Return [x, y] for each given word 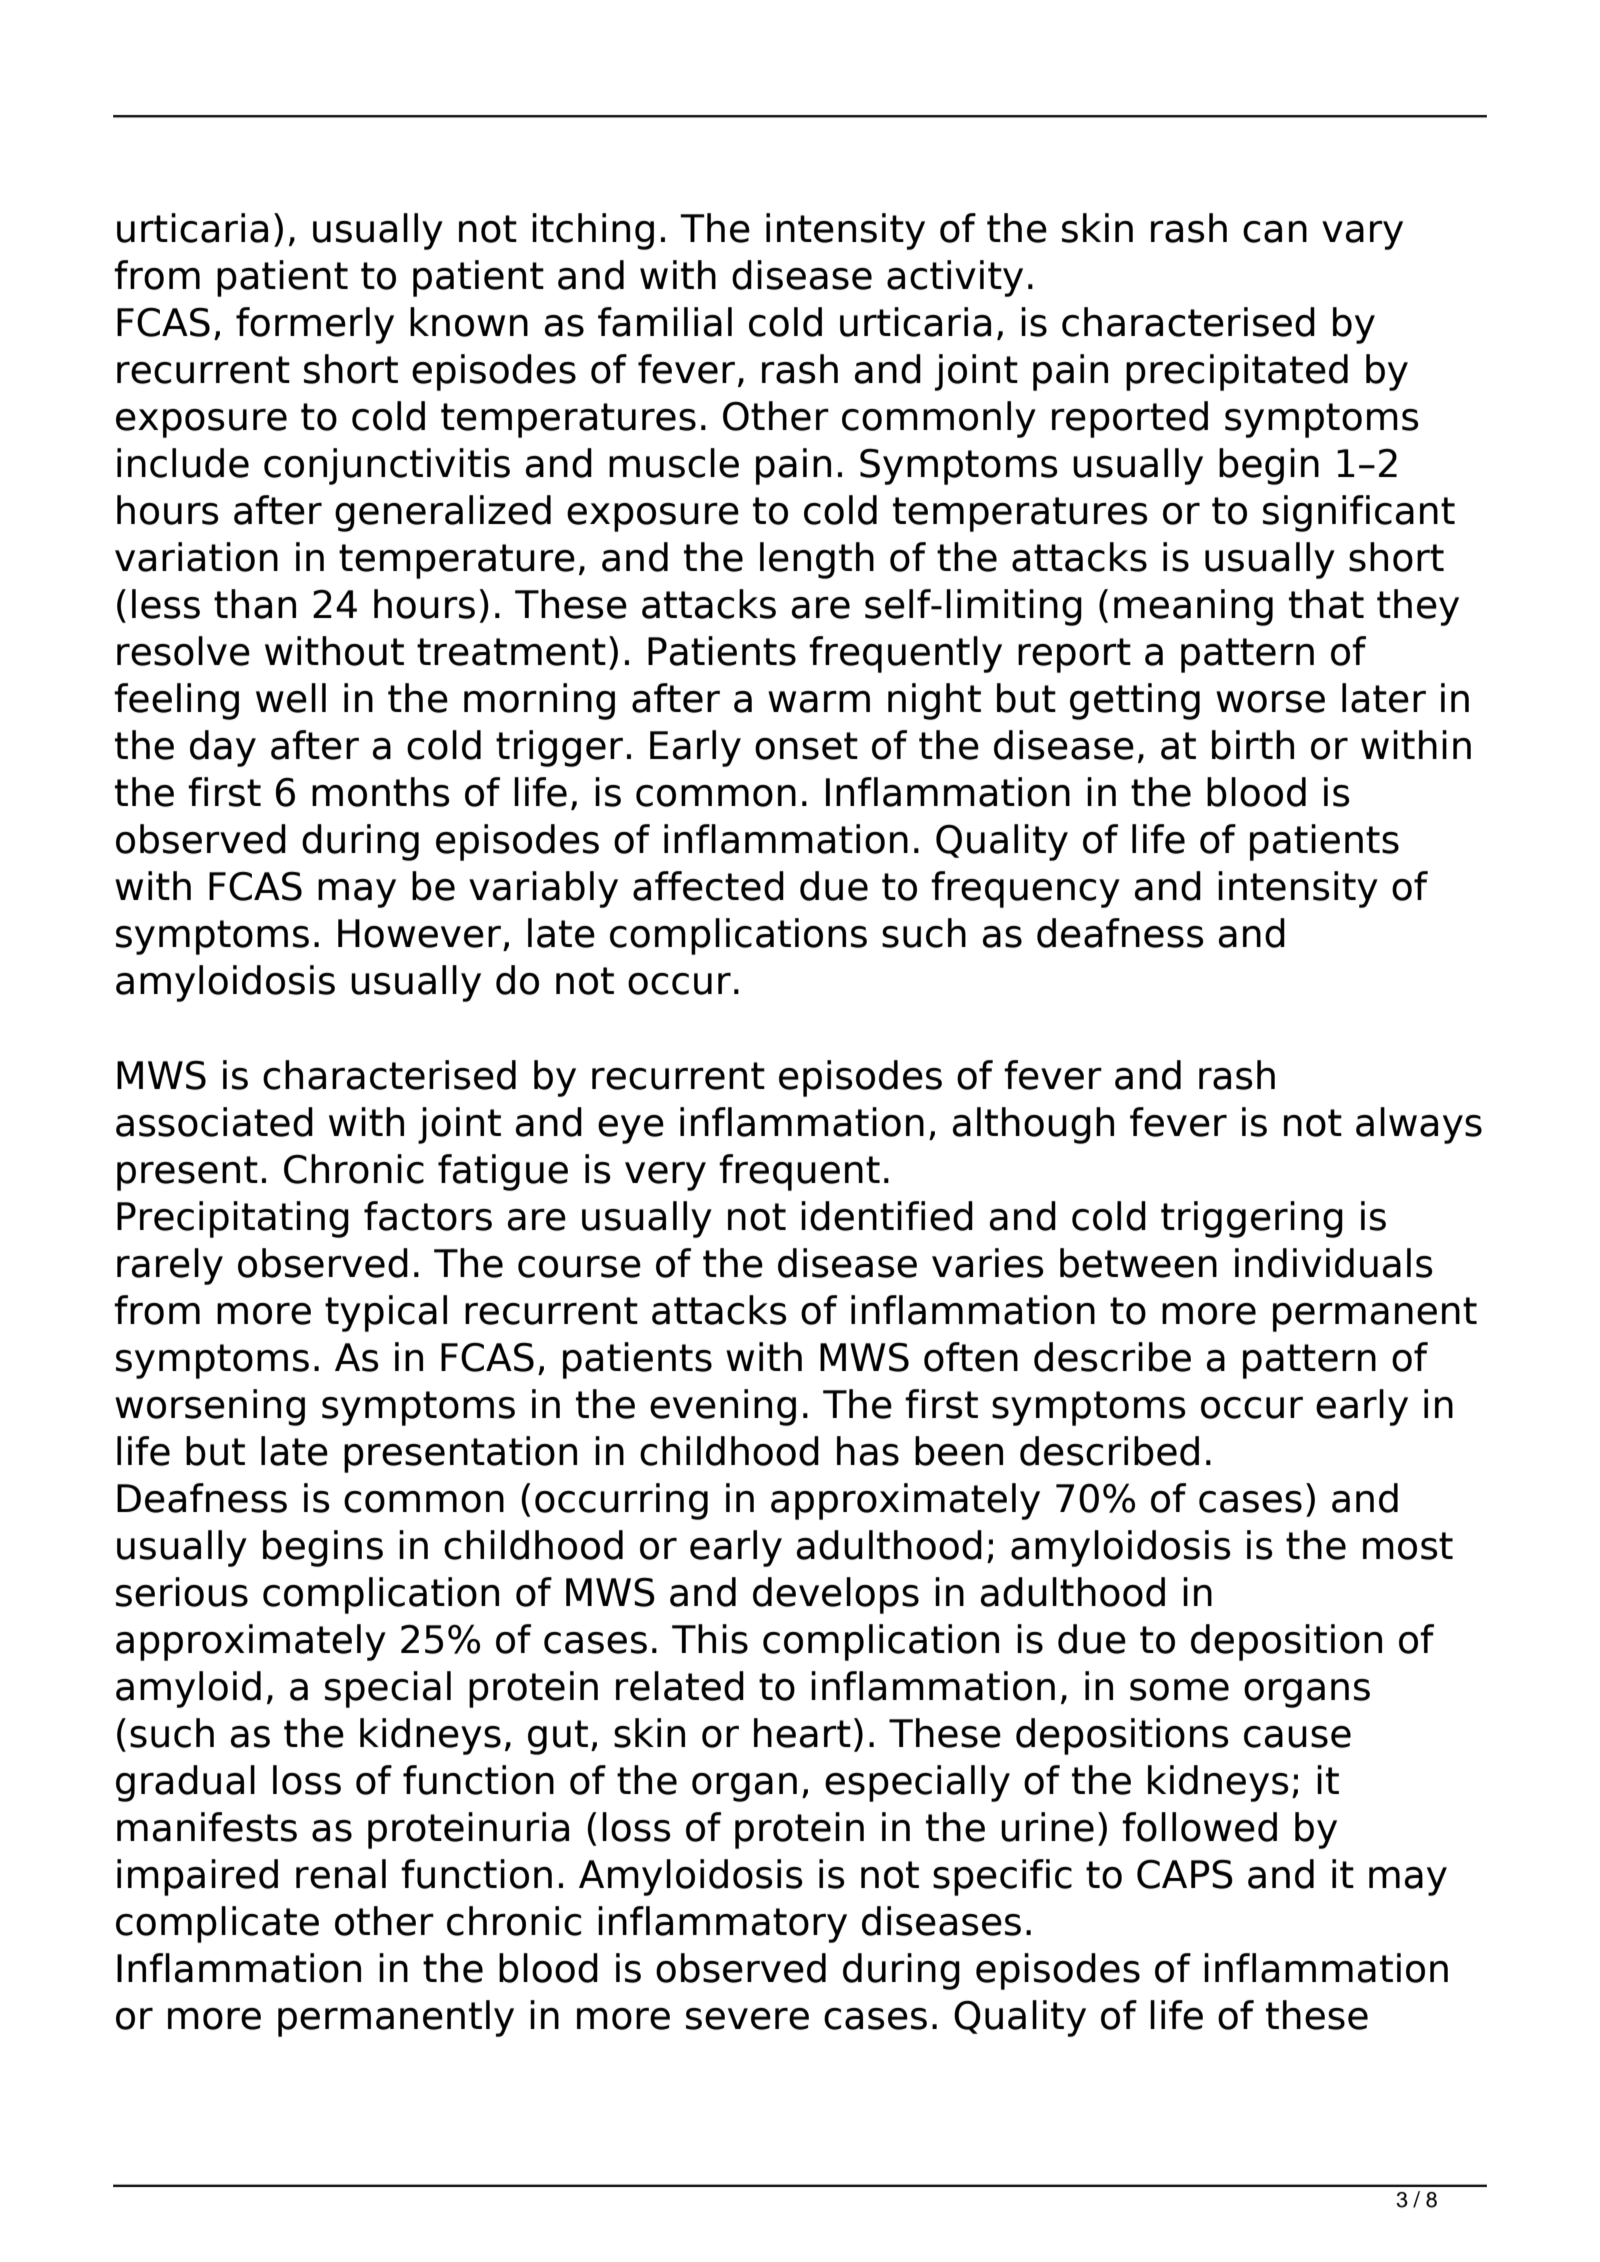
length [817, 560]
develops [836, 1595]
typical [386, 1313]
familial [665, 322]
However [419, 933]
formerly [315, 325]
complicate [217, 1924]
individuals [1334, 1263]
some [1179, 1690]
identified [887, 1216]
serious [182, 1592]
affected [708, 886]
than [255, 604]
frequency [1025, 889]
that [1326, 604]
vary [1362, 235]
